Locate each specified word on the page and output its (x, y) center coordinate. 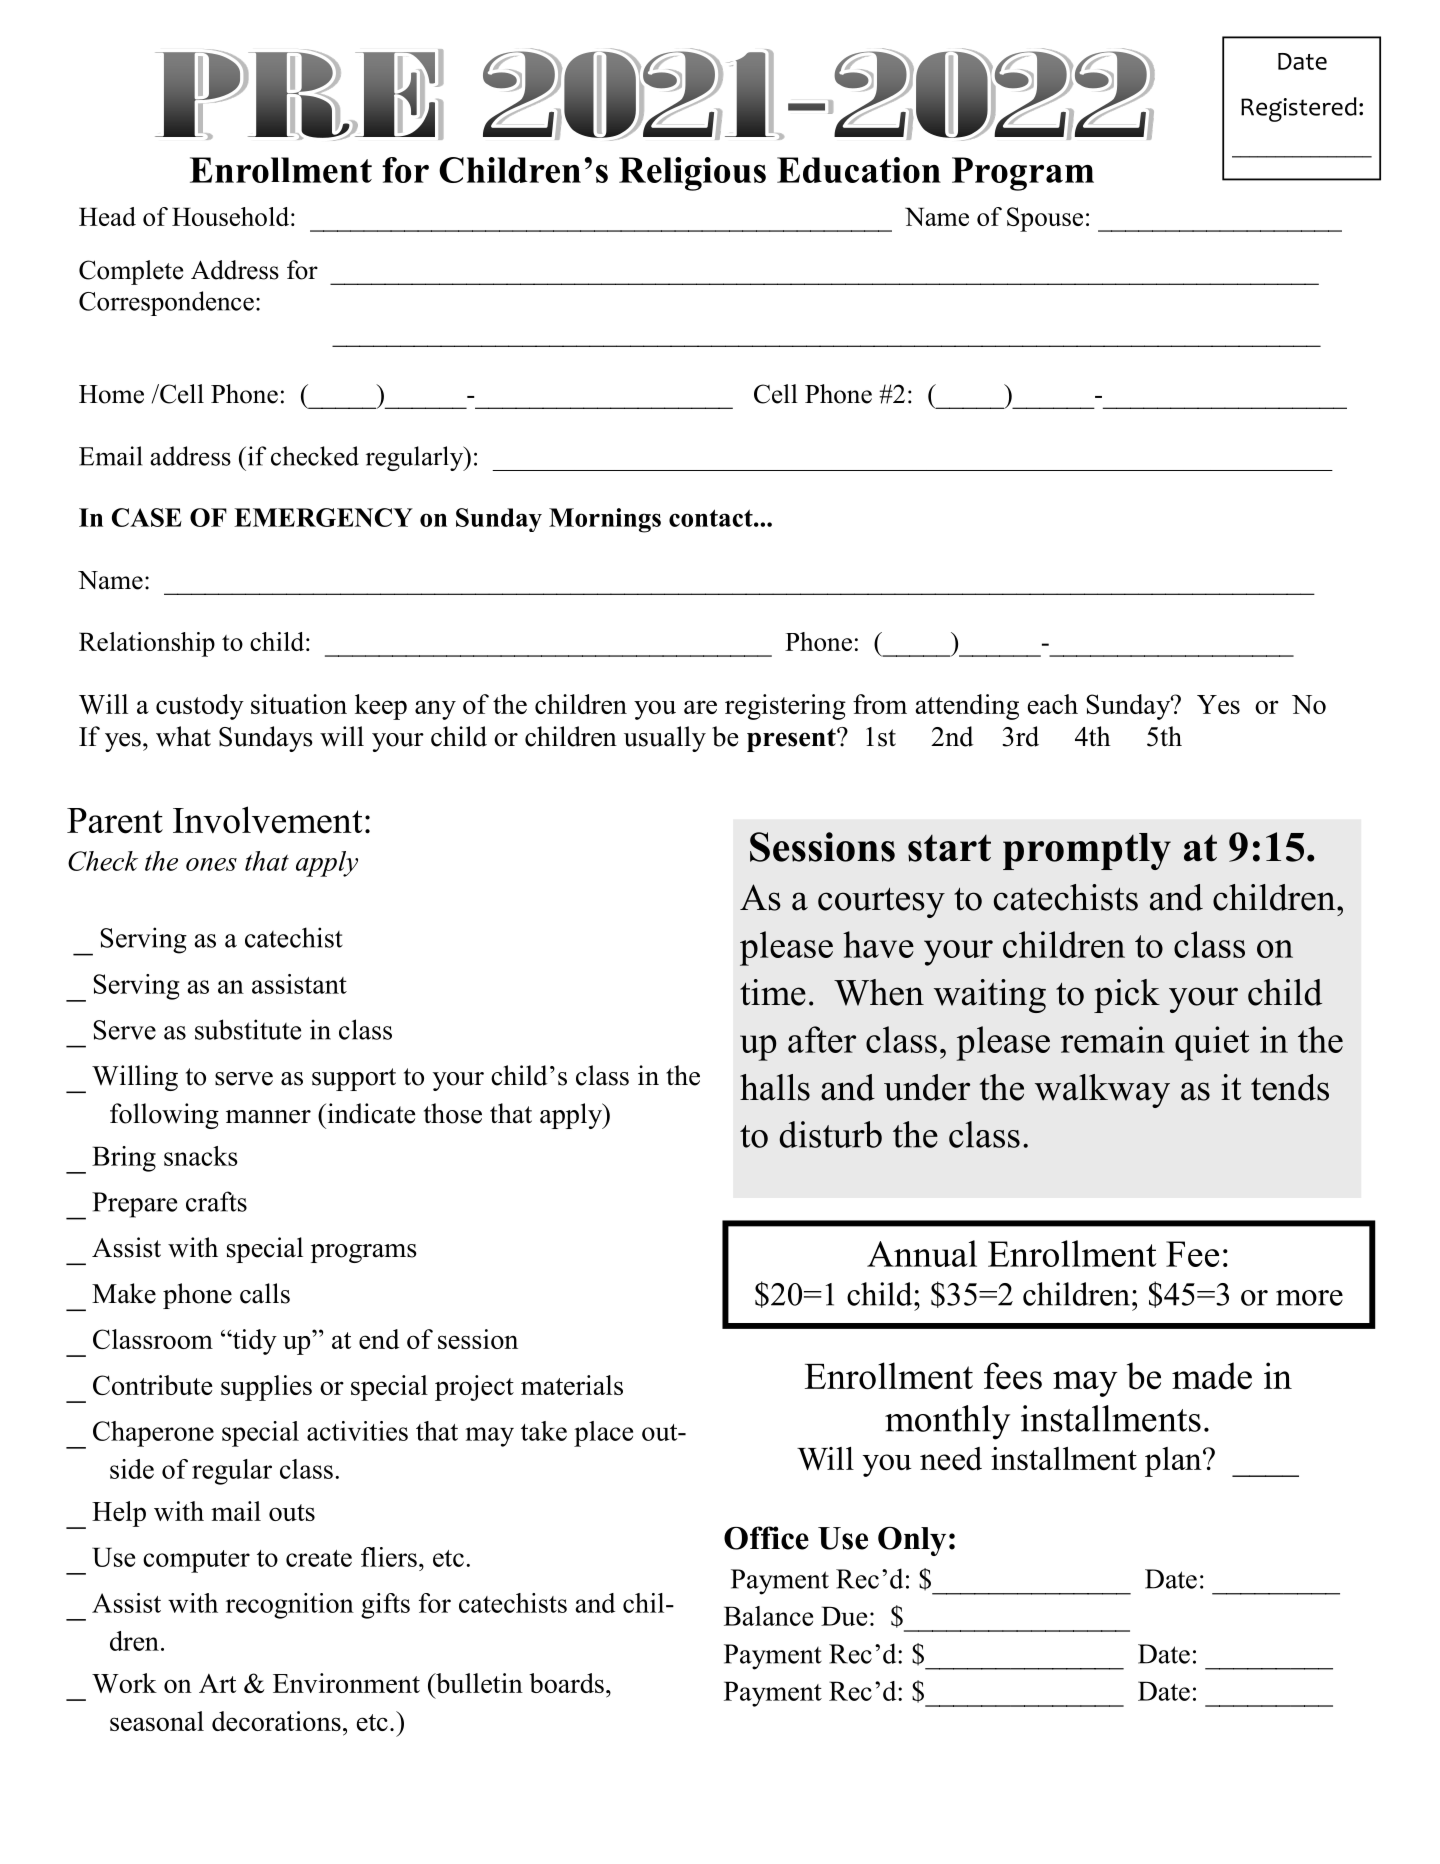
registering (785, 707)
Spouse (1045, 219)
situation (299, 704)
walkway (1102, 1091)
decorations (276, 1721)
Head (107, 216)
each (1053, 704)
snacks (201, 1156)
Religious (692, 174)
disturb (830, 1134)
